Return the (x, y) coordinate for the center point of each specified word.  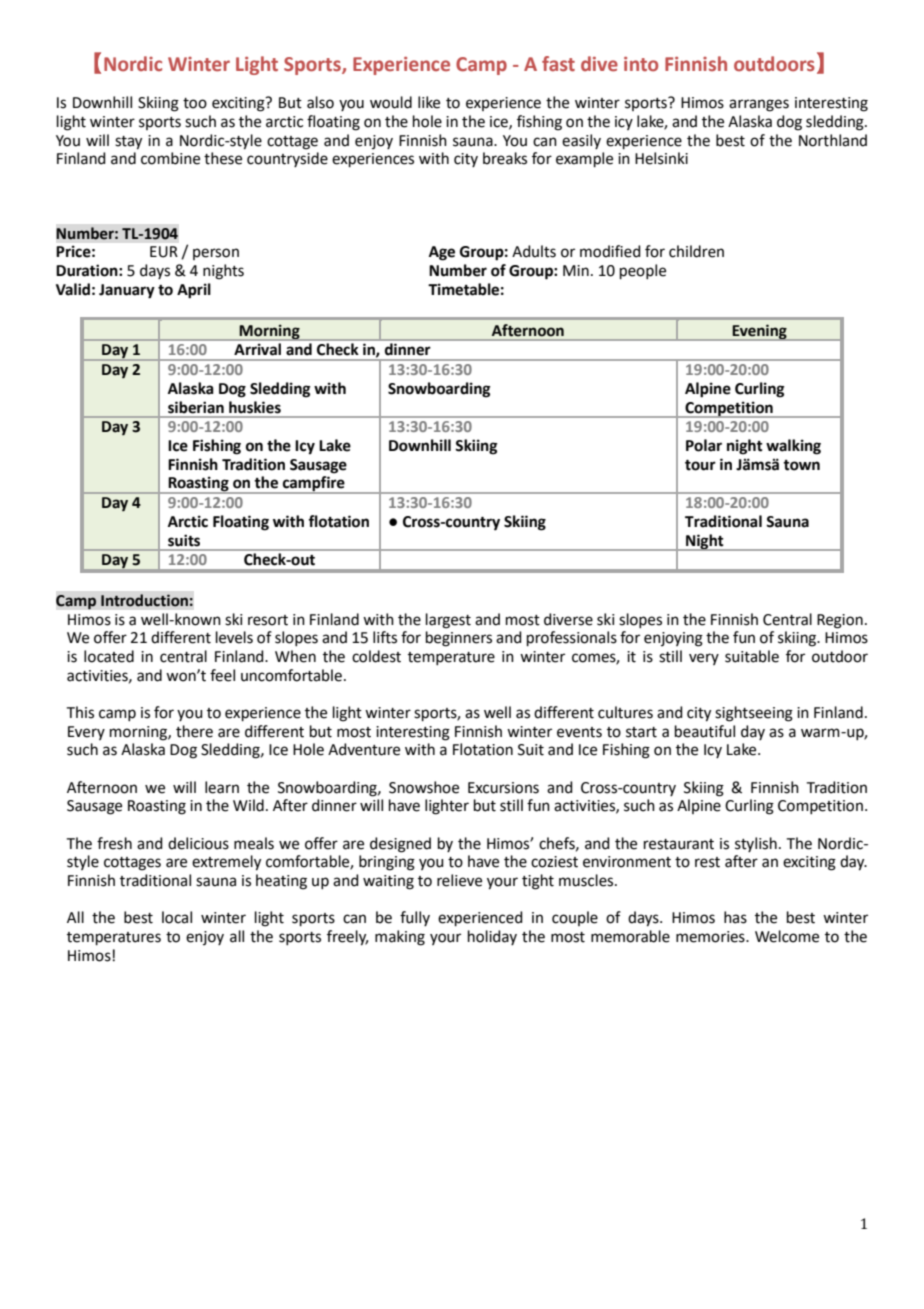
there (194, 731)
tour (700, 465)
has (735, 917)
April (194, 291)
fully (415, 918)
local (177, 917)
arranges (759, 105)
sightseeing (754, 714)
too (195, 103)
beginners (459, 639)
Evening (760, 332)
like (429, 102)
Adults (534, 251)
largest (448, 621)
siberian (196, 407)
